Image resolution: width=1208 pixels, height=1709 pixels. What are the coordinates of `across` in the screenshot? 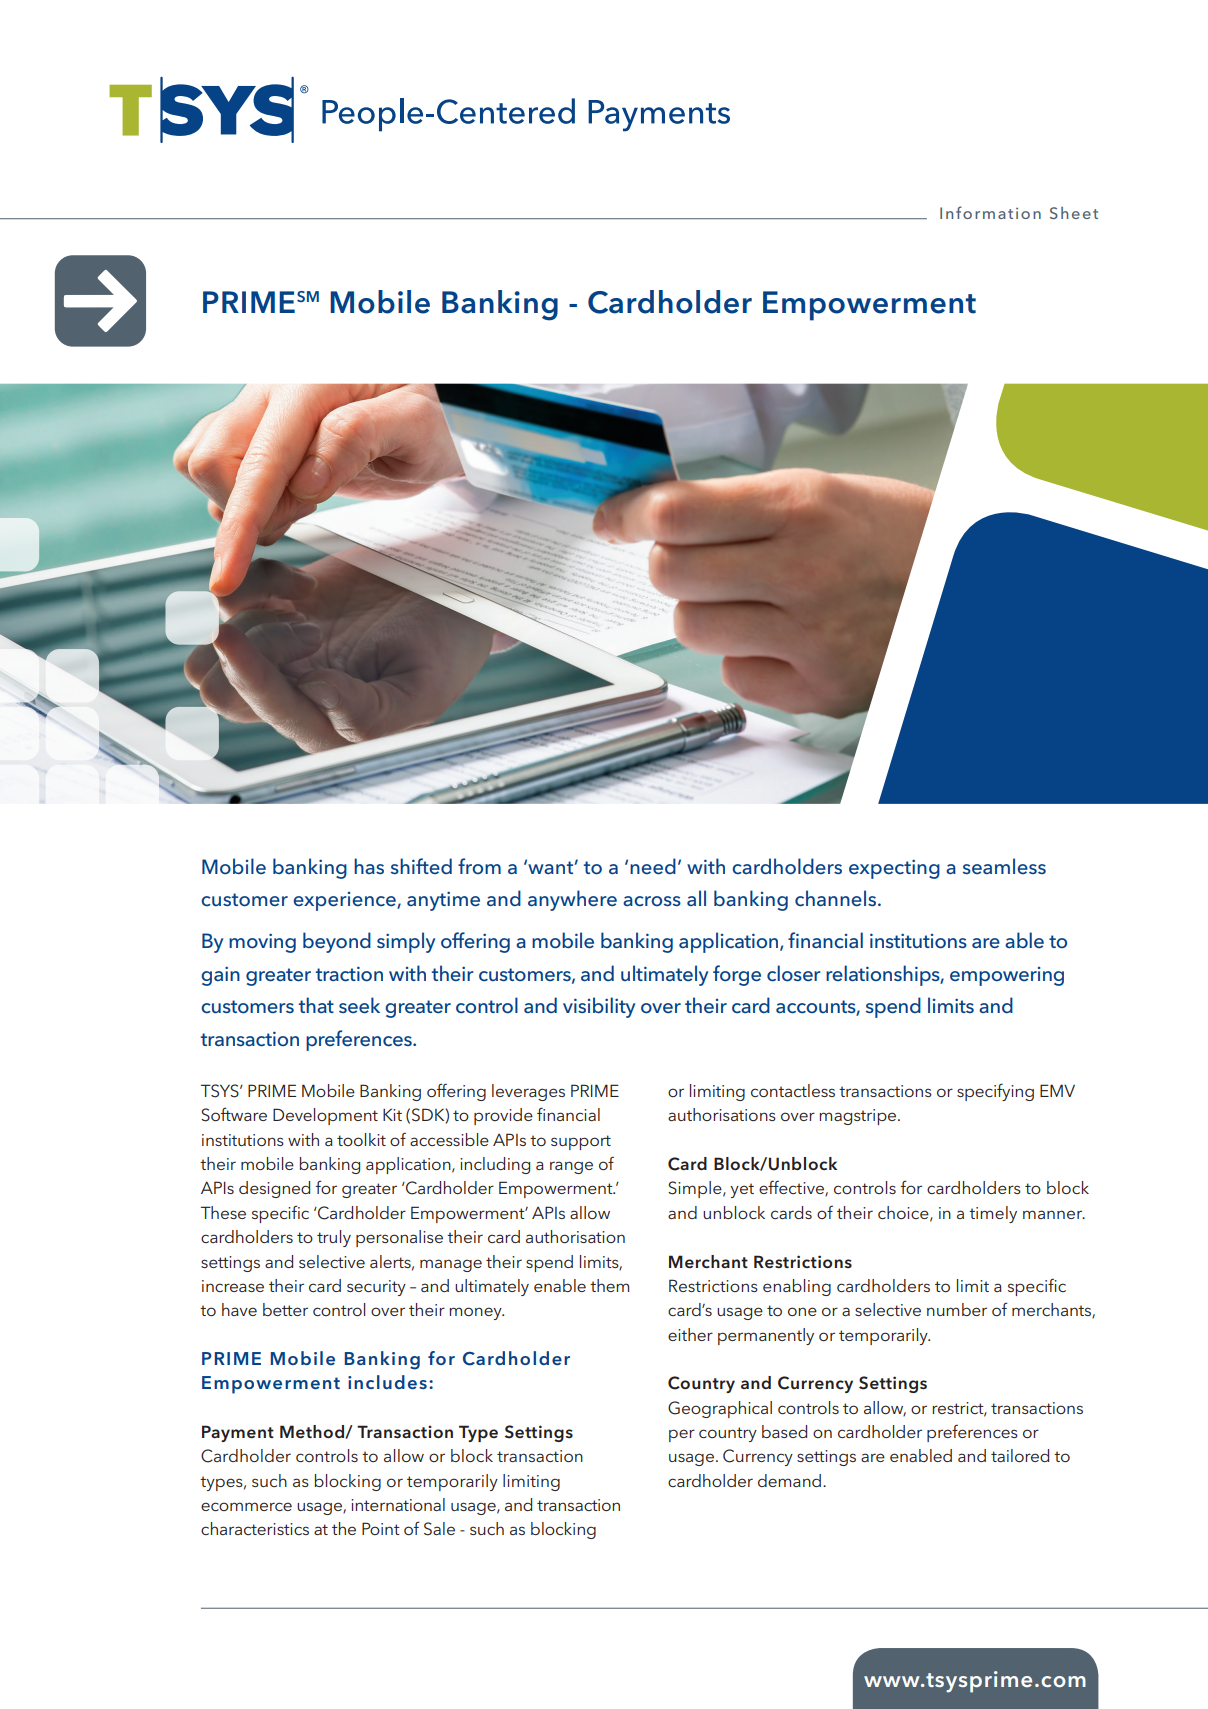 It's located at (652, 901).
